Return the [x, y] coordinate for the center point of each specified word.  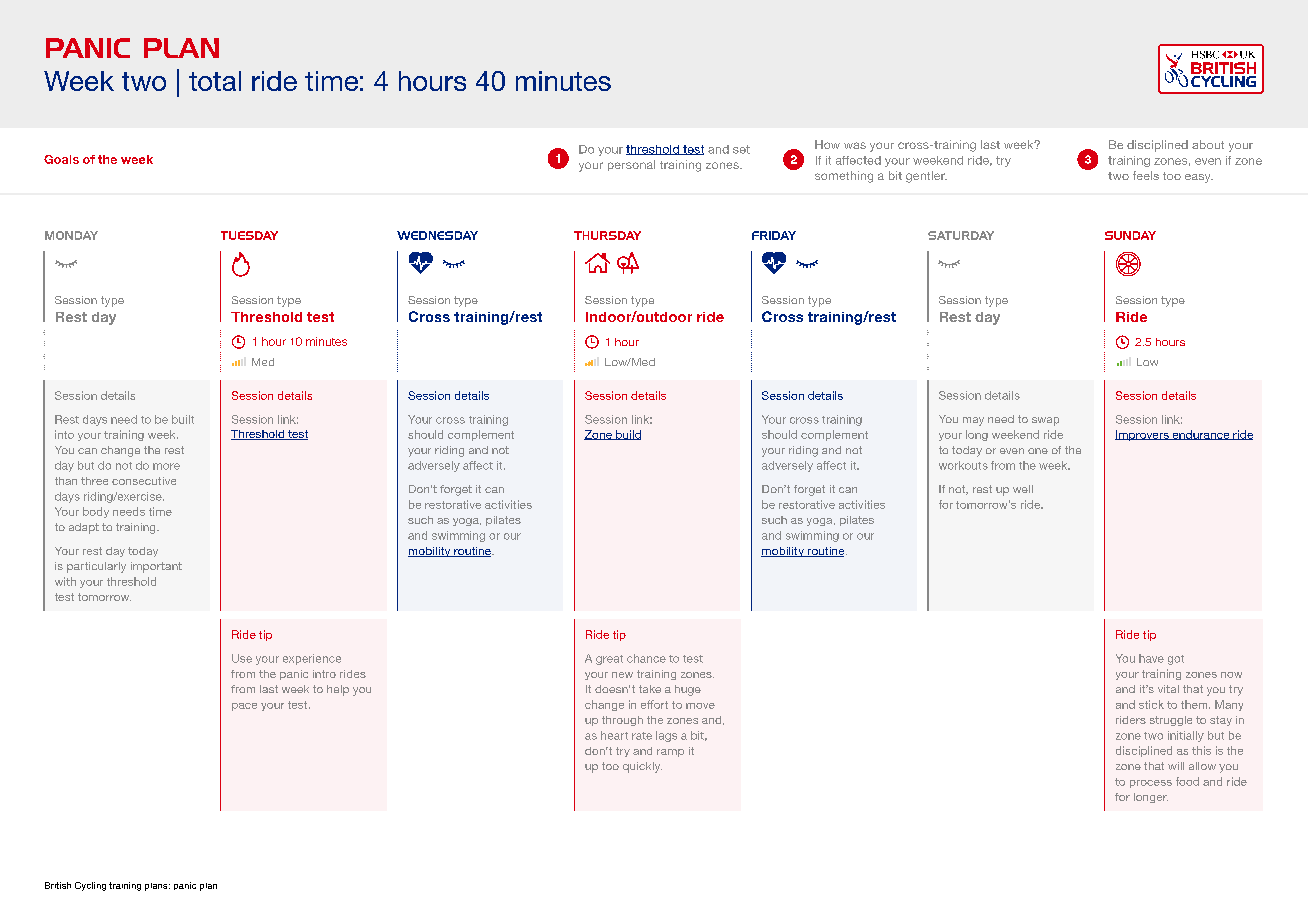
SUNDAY [1130, 235]
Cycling [90, 886]
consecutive [144, 481]
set [741, 149]
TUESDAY [249, 235]
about [1208, 144]
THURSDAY [607, 235]
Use [242, 658]
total [215, 81]
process [1151, 784]
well [1023, 489]
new [622, 675]
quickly [642, 767]
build [627, 435]
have [1151, 658]
